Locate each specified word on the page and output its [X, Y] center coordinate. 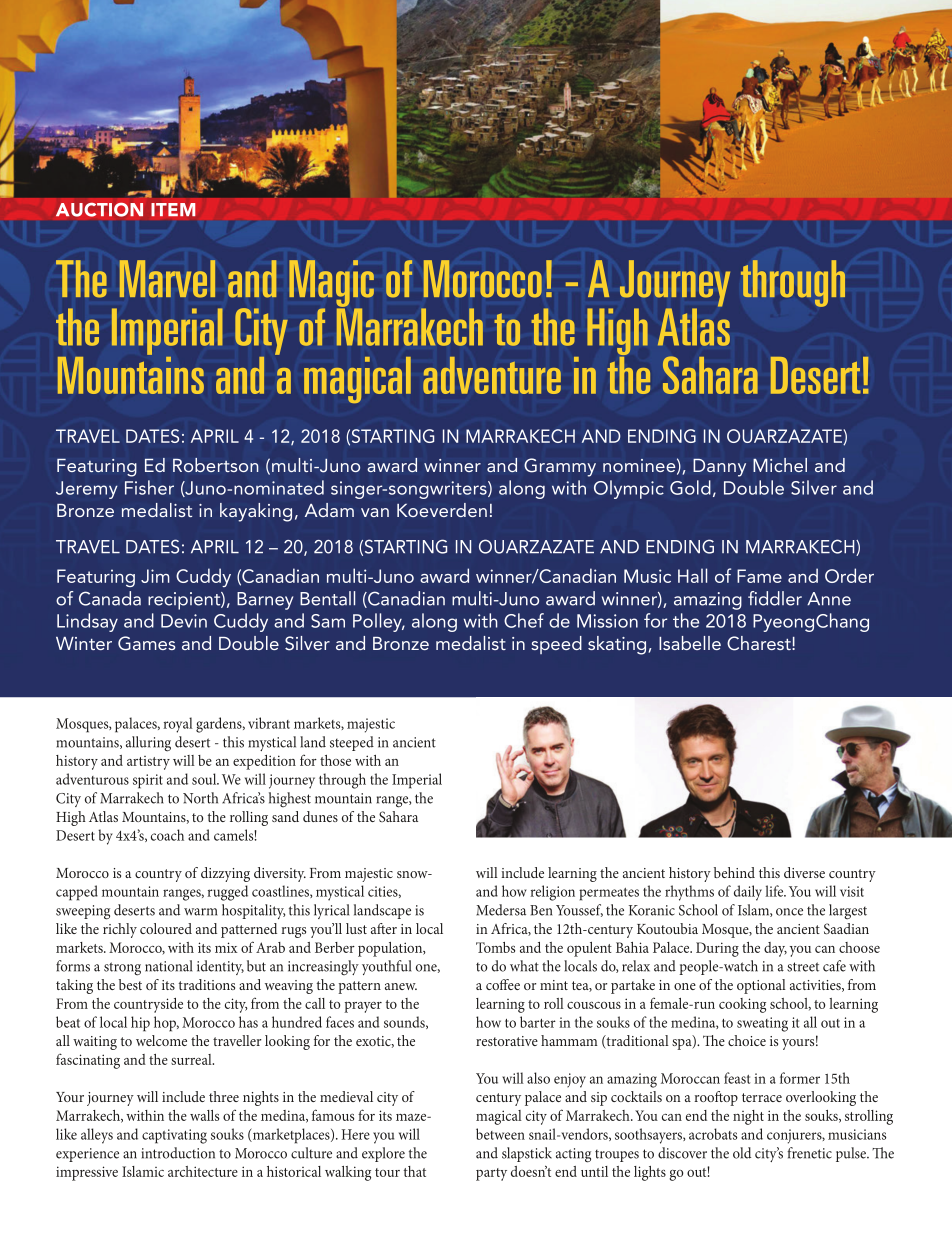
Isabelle [690, 643]
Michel [780, 465]
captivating [174, 1136]
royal [178, 725]
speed [556, 645]
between [500, 1134]
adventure [492, 375]
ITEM [173, 210]
